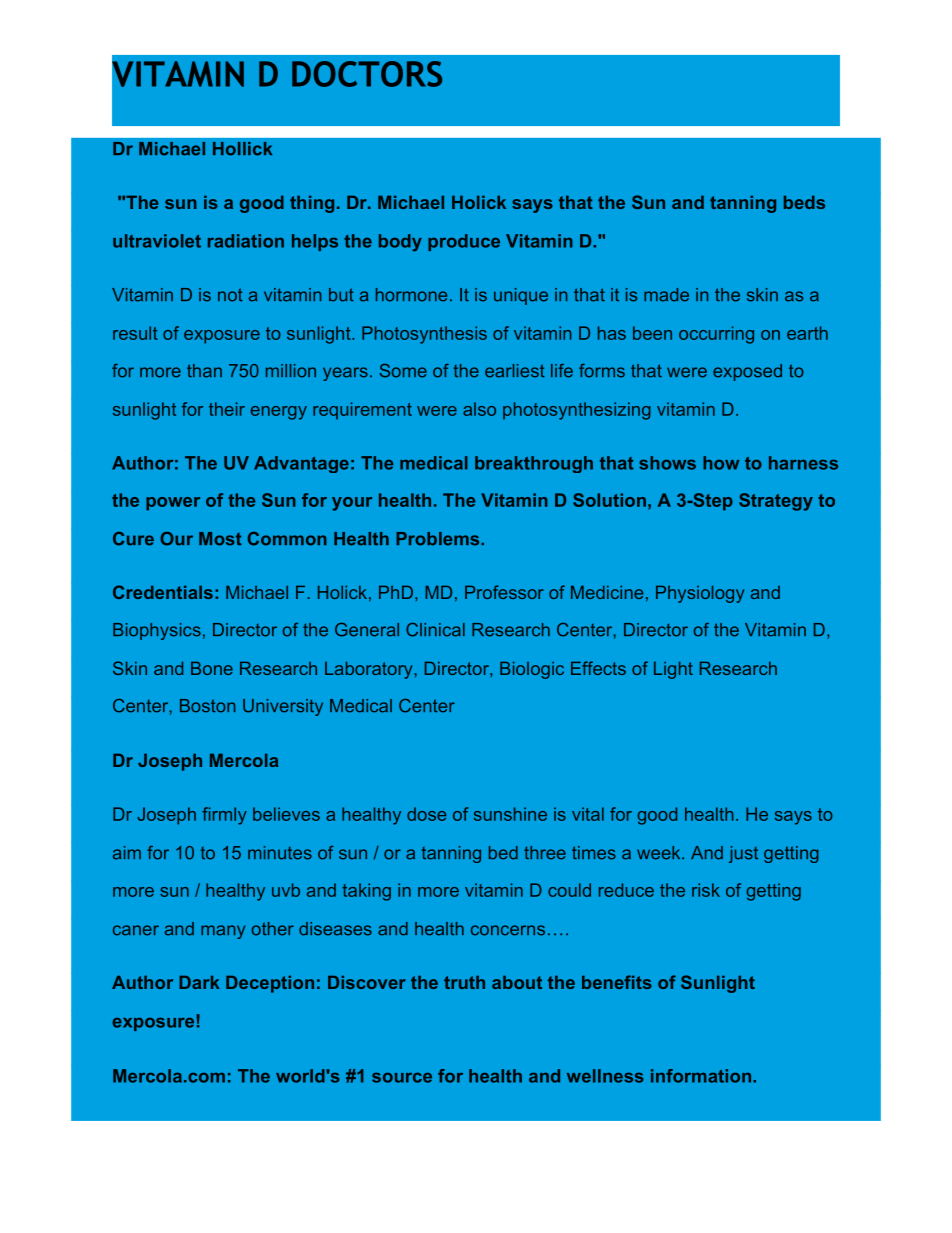 This screenshot has width=952, height=1233. I want to click on Photosynthesis, so click(424, 335).
